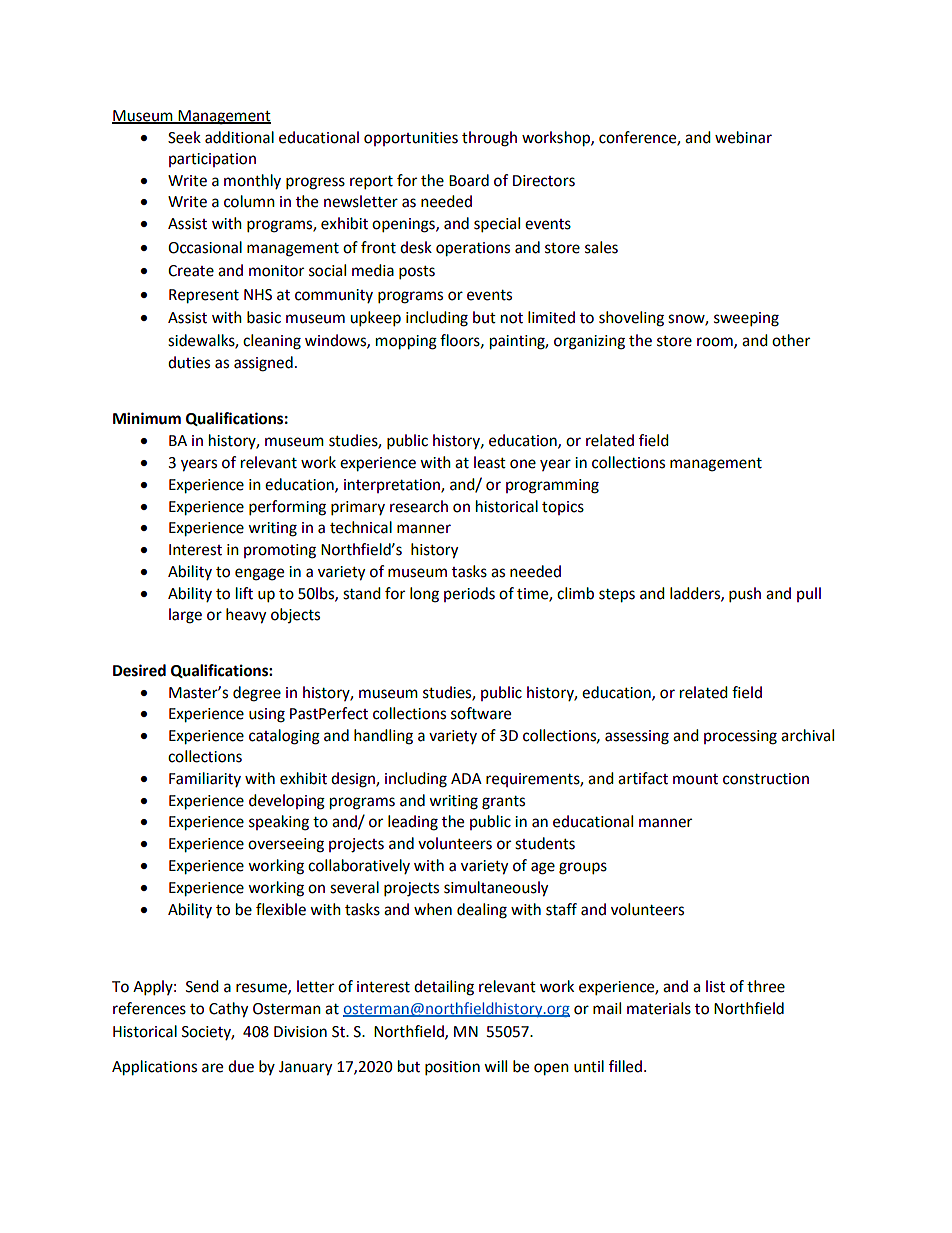 The width and height of the screenshot is (952, 1233). I want to click on overseeing, so click(286, 845).
